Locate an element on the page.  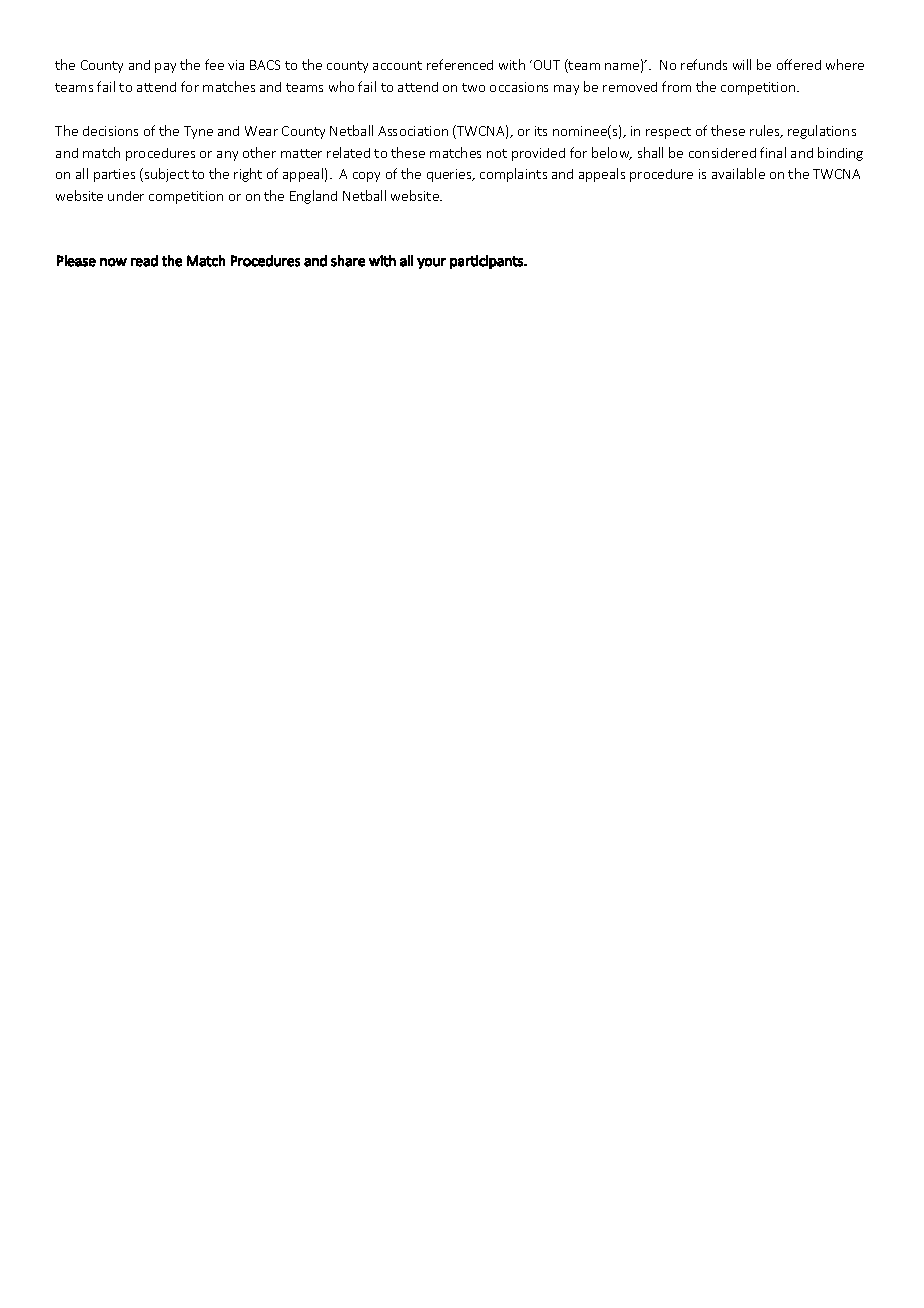
will is located at coordinates (742, 64).
